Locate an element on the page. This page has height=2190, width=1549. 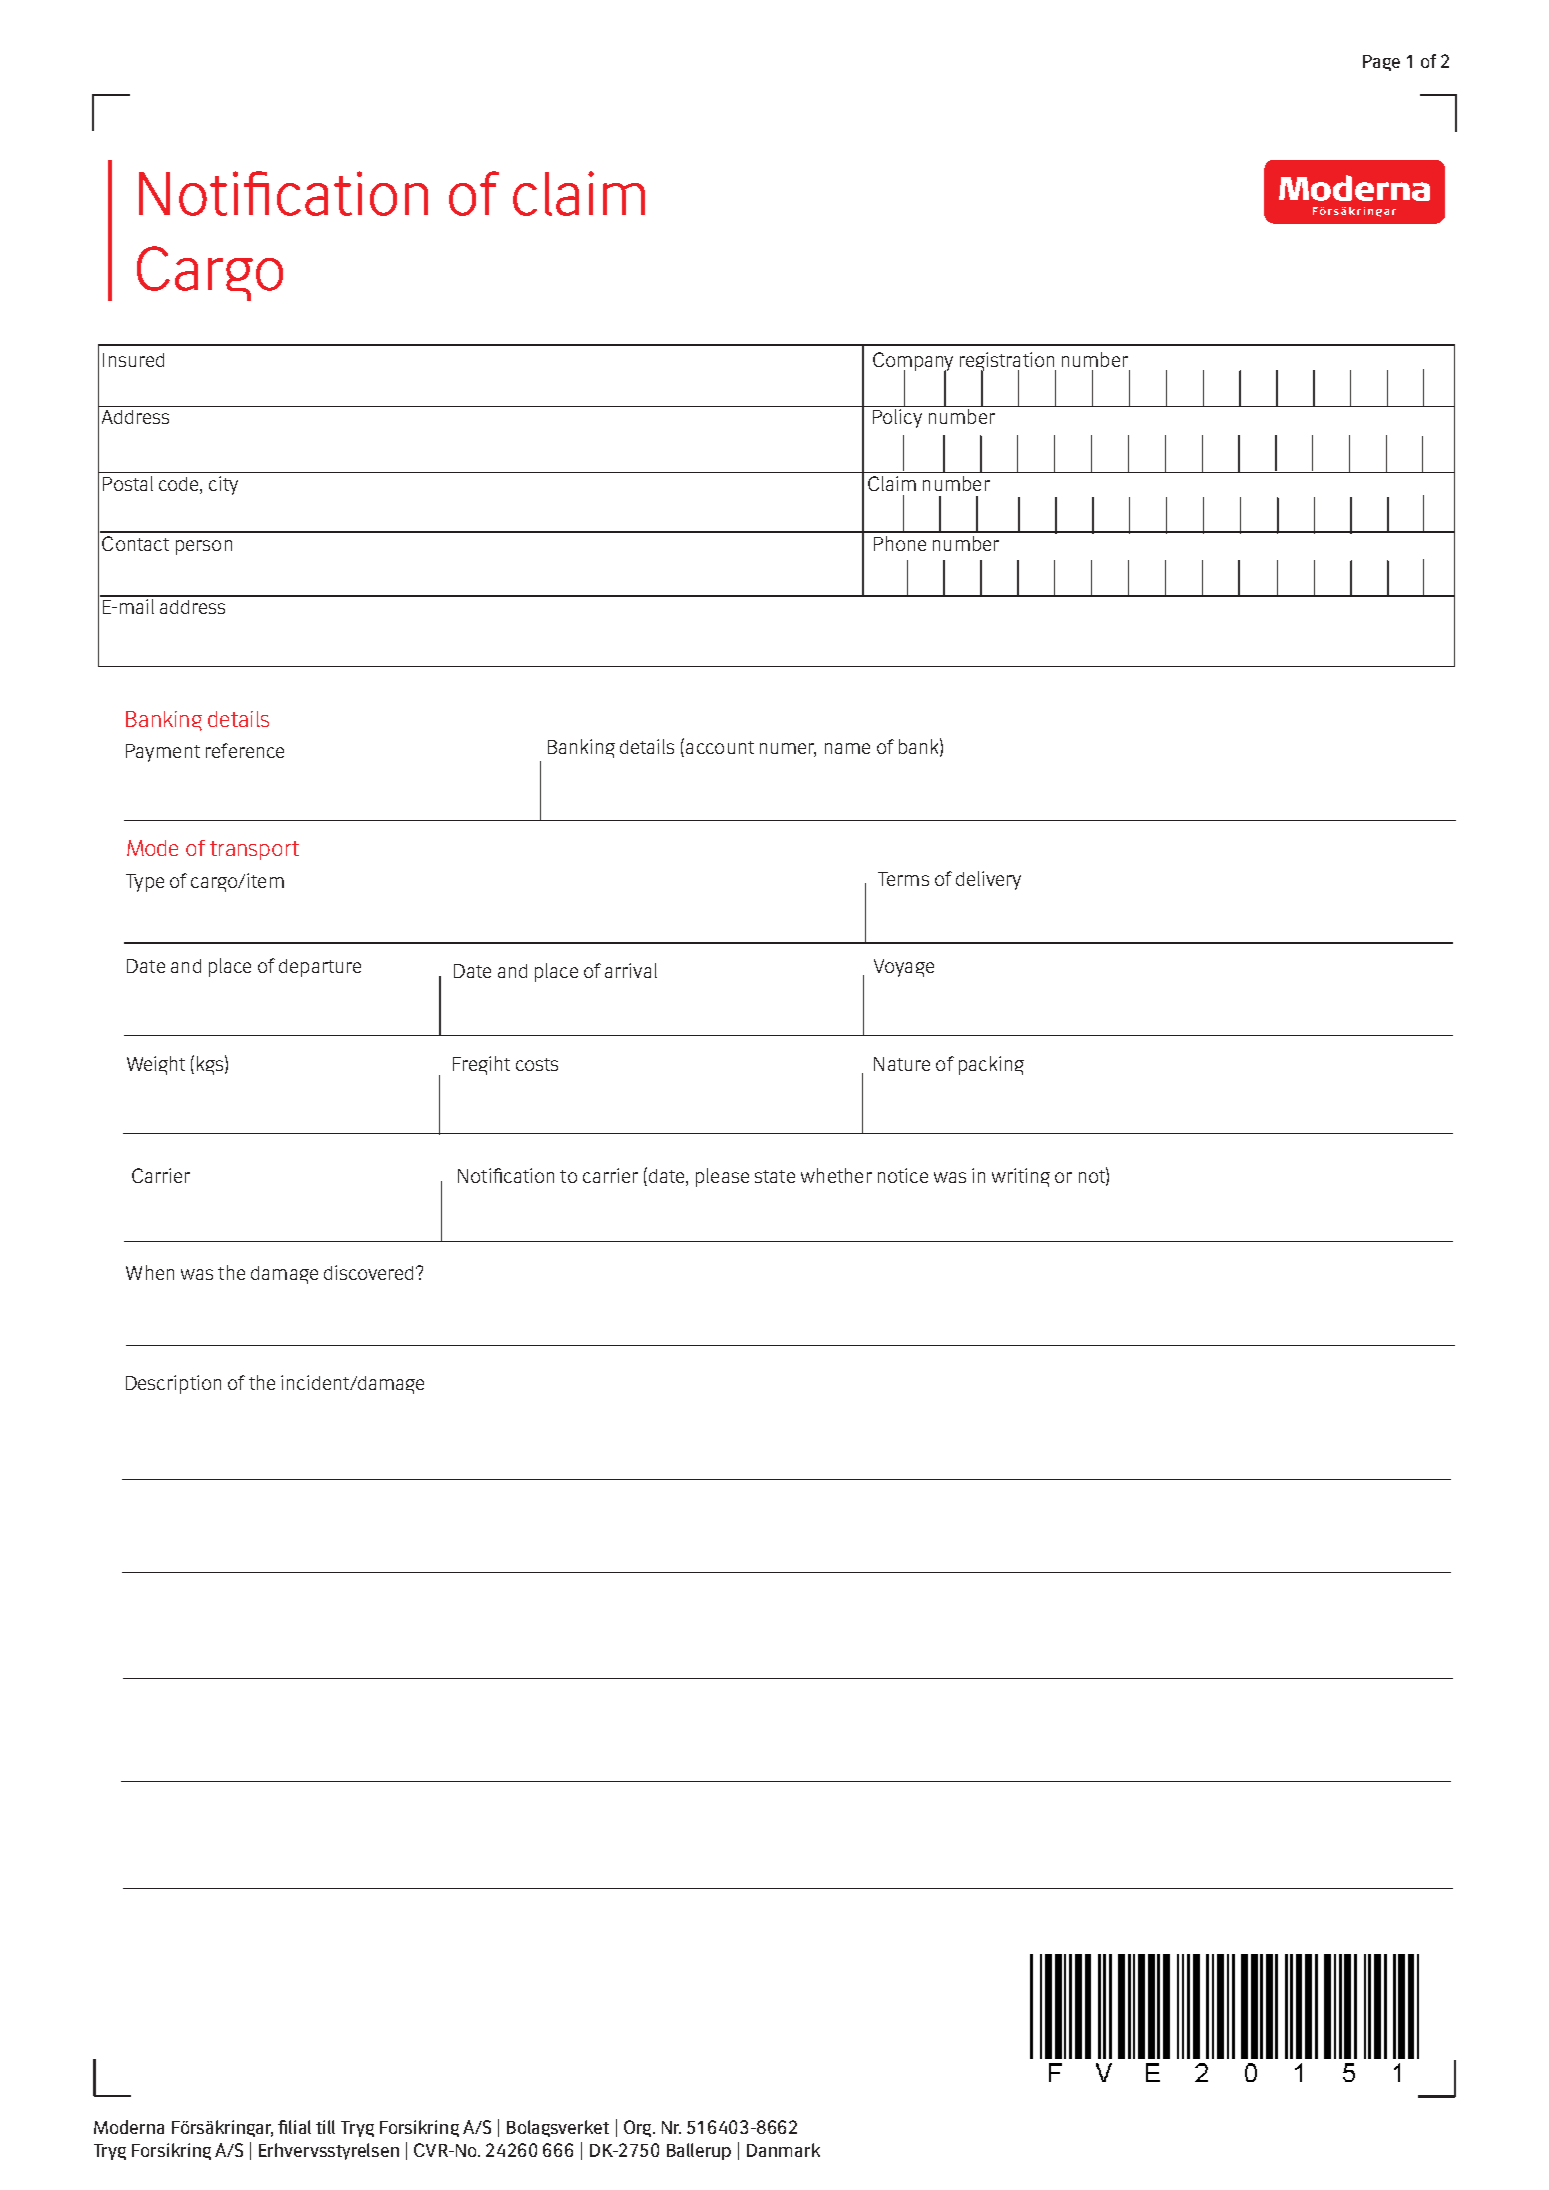
numer is located at coordinates (788, 750).
